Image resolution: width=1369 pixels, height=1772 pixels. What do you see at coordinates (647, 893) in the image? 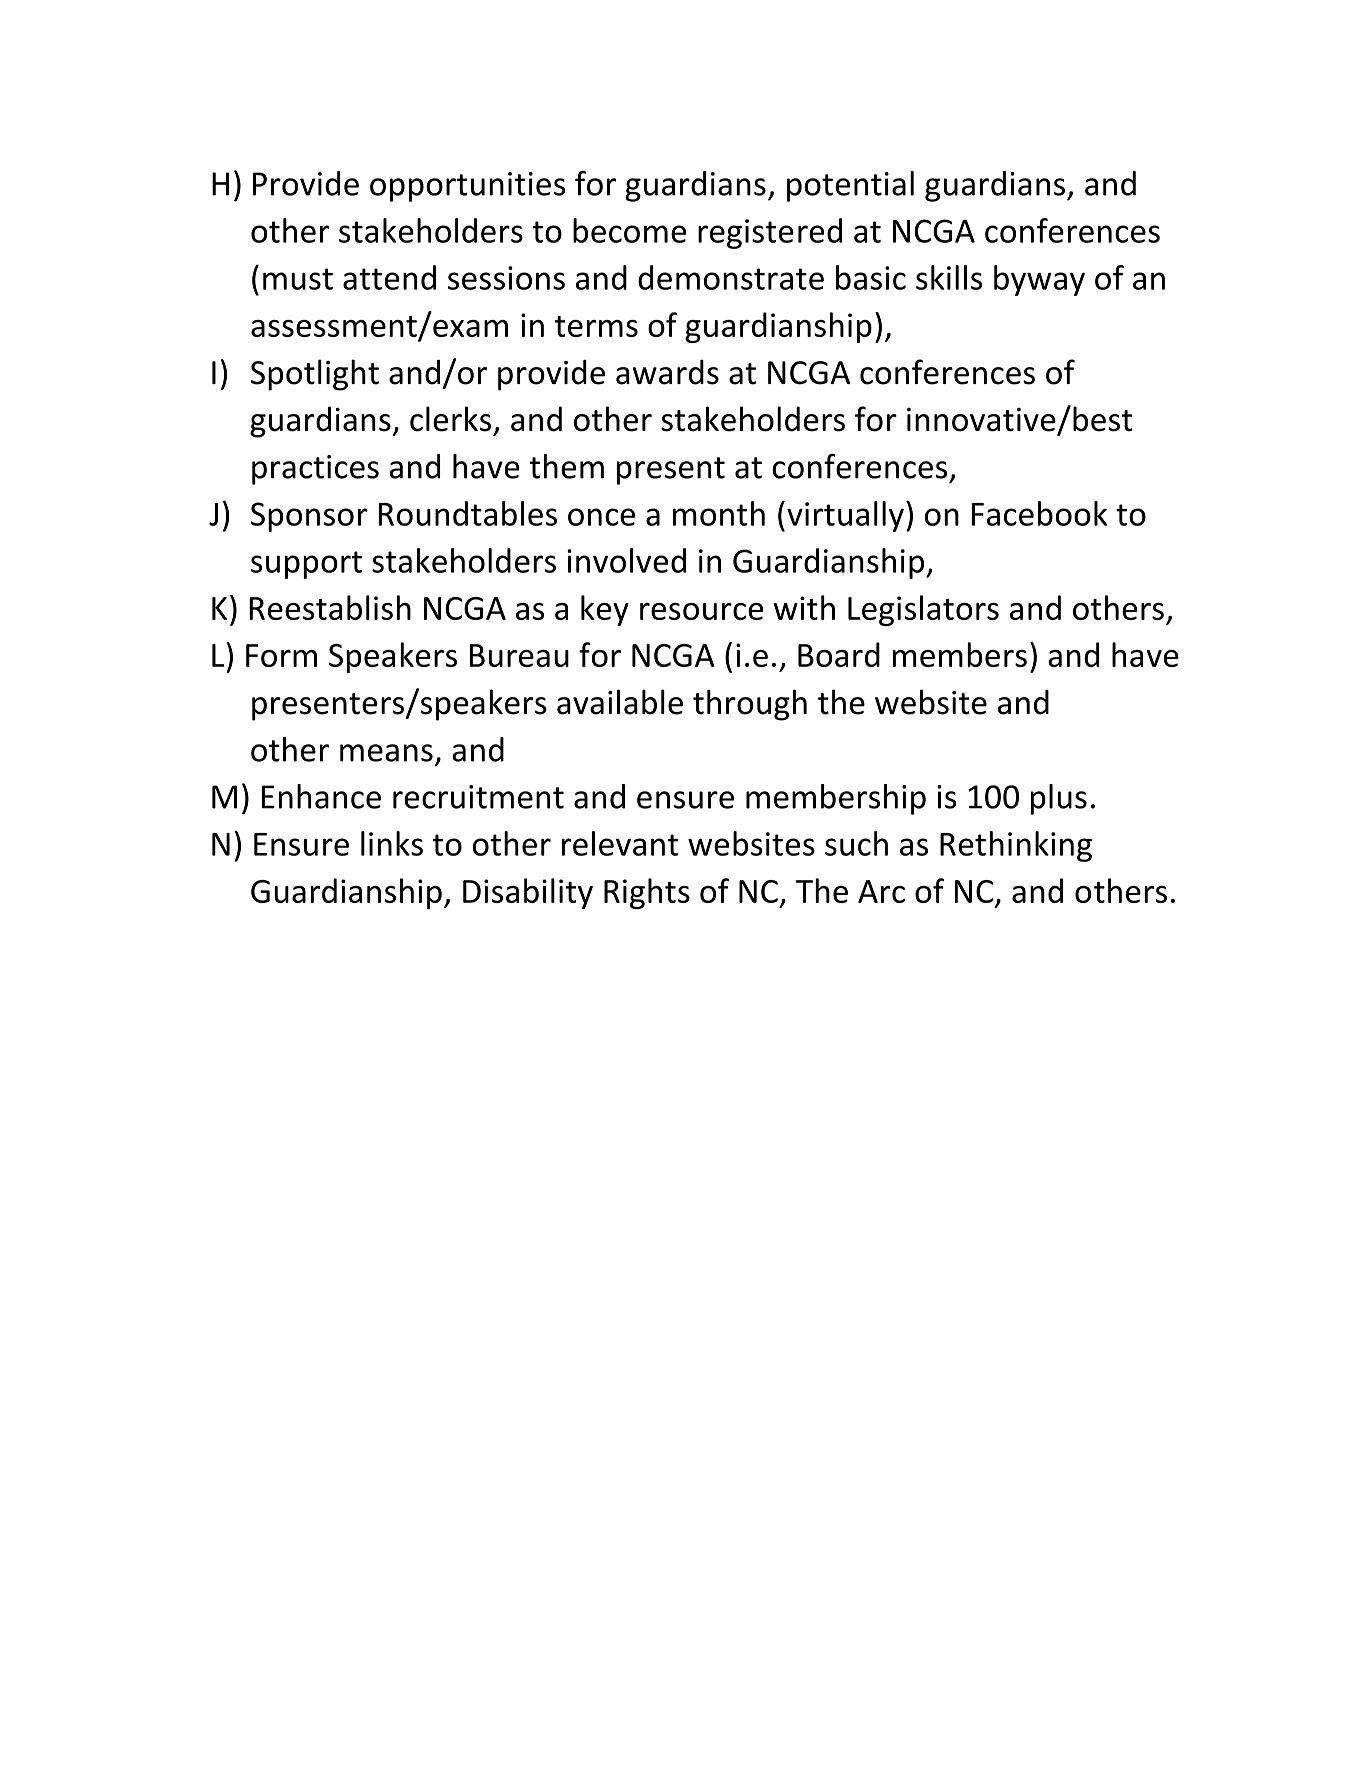
I see `Rights` at bounding box center [647, 893].
